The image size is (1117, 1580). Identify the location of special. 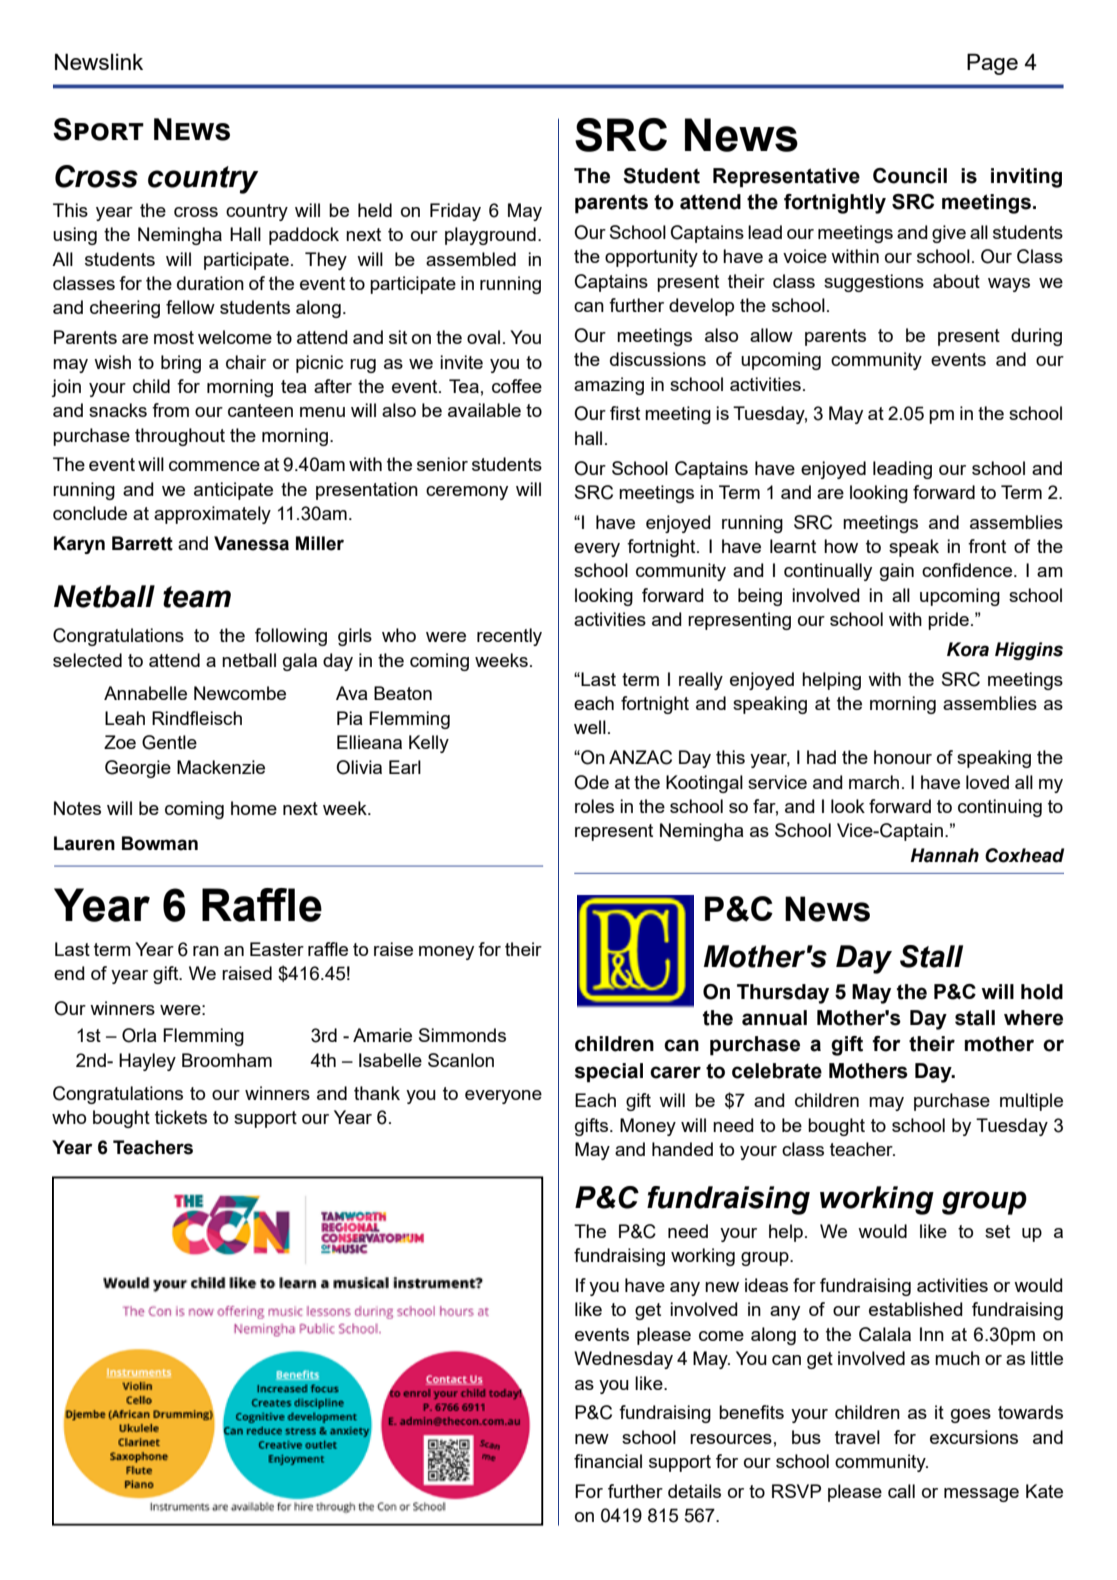
(609, 1073).
